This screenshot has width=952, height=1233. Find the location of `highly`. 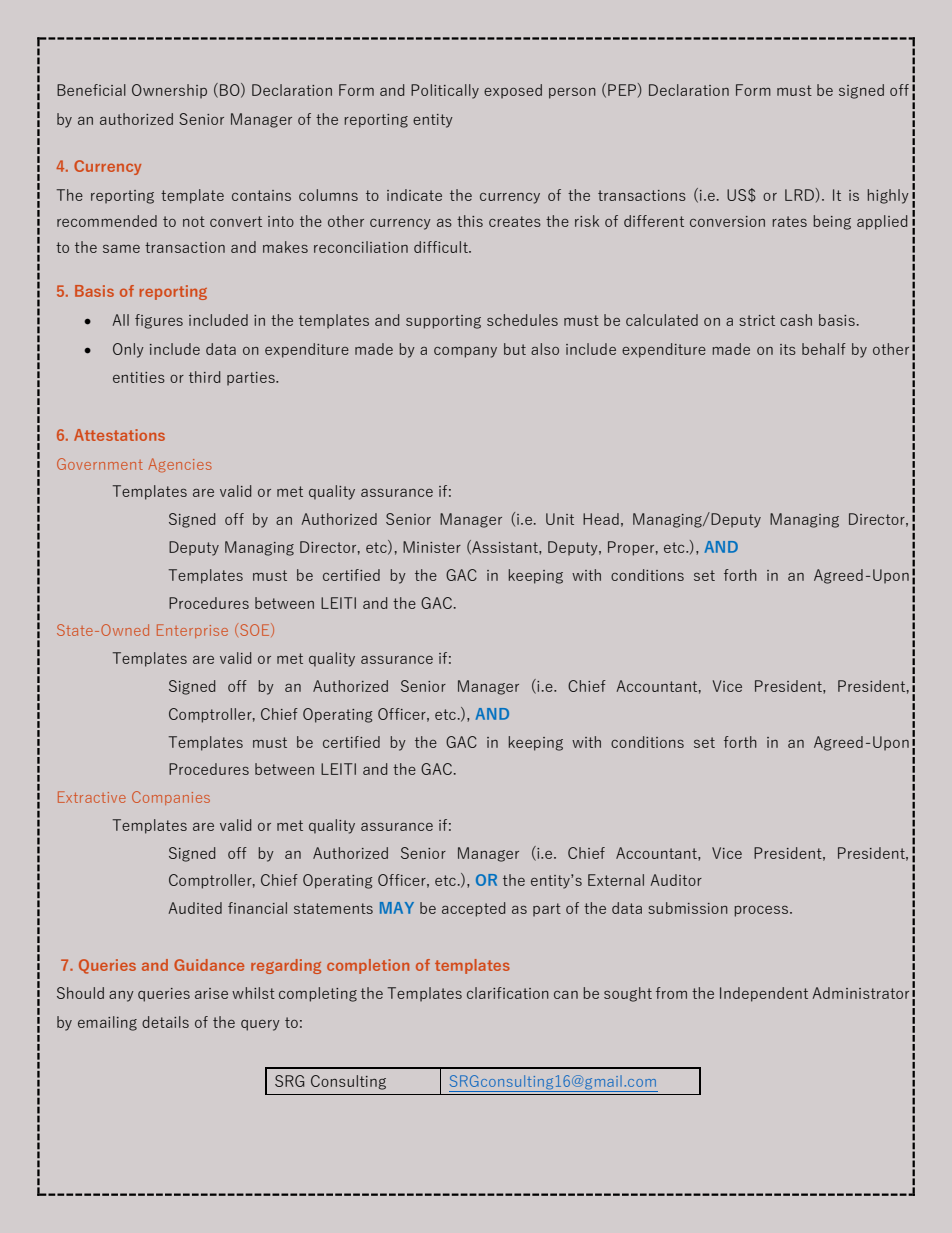

highly is located at coordinates (888, 196).
